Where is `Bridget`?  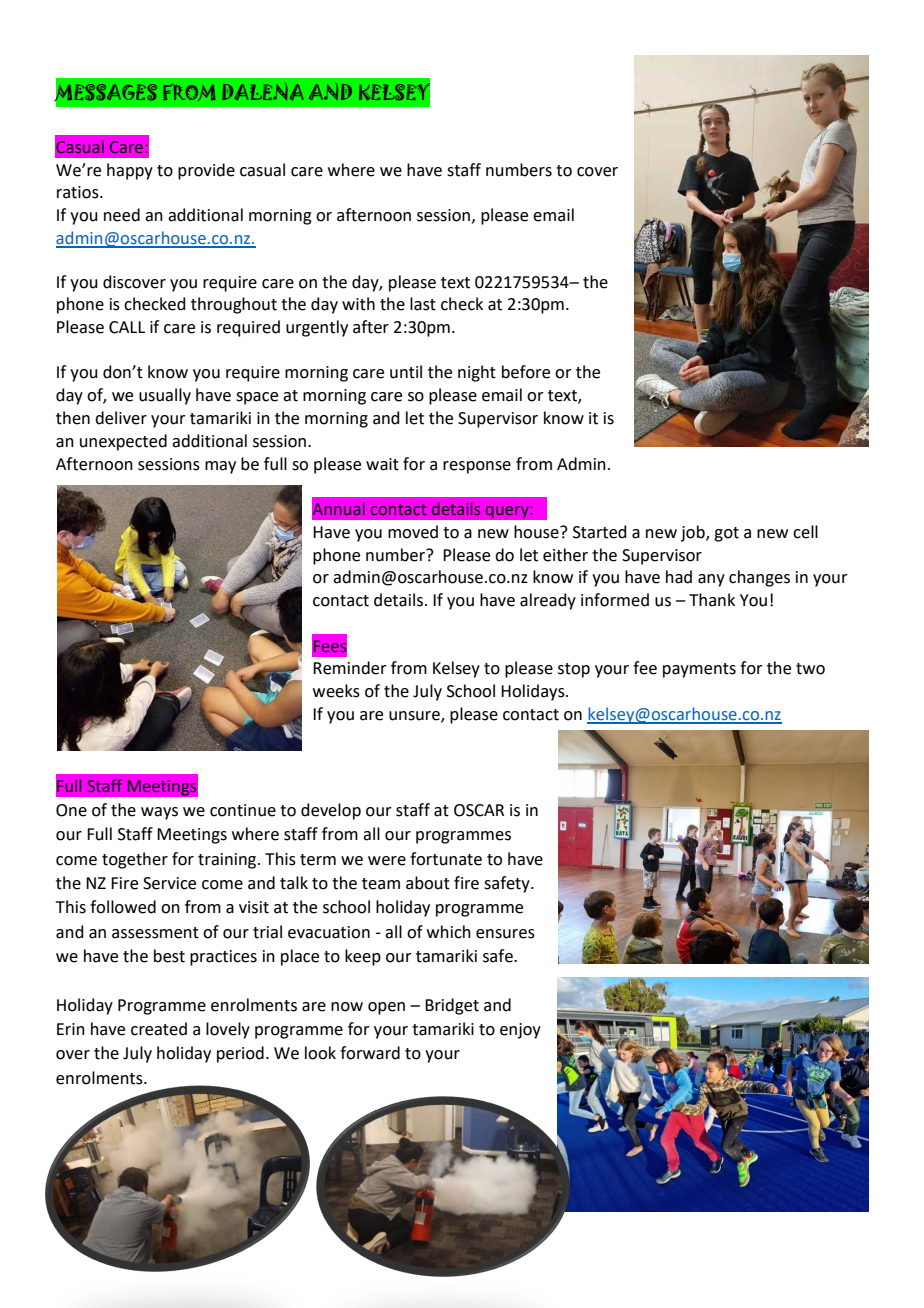
Bridget is located at coordinates (452, 1006).
